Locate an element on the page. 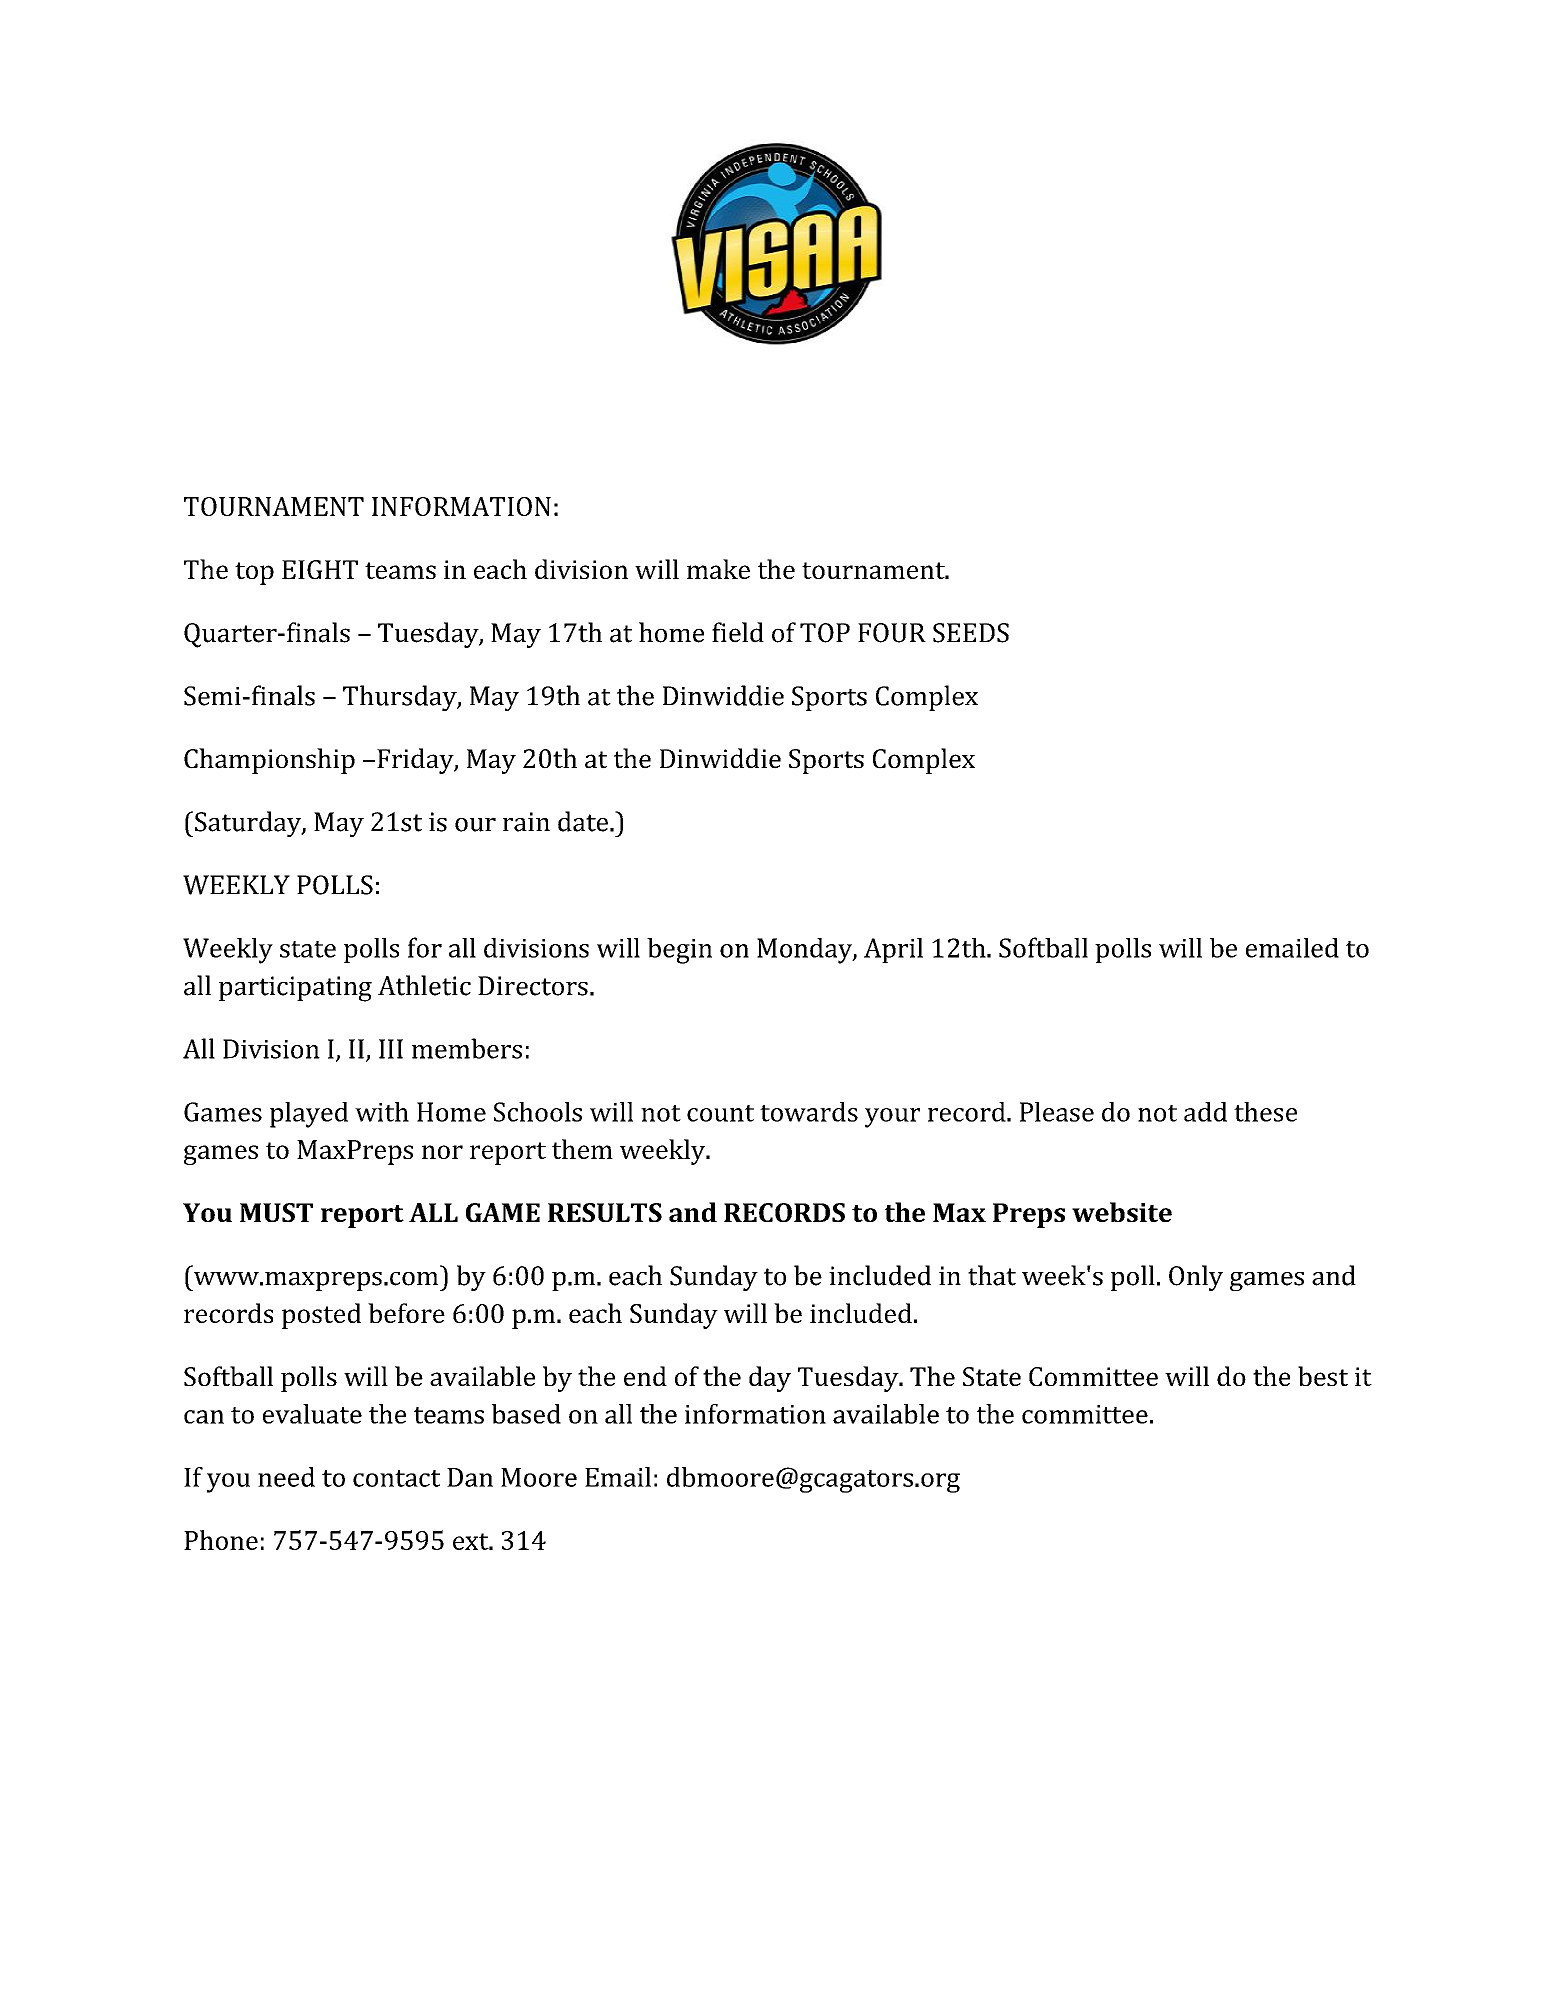 The height and width of the page is (2012, 1555). add is located at coordinates (1205, 1112).
